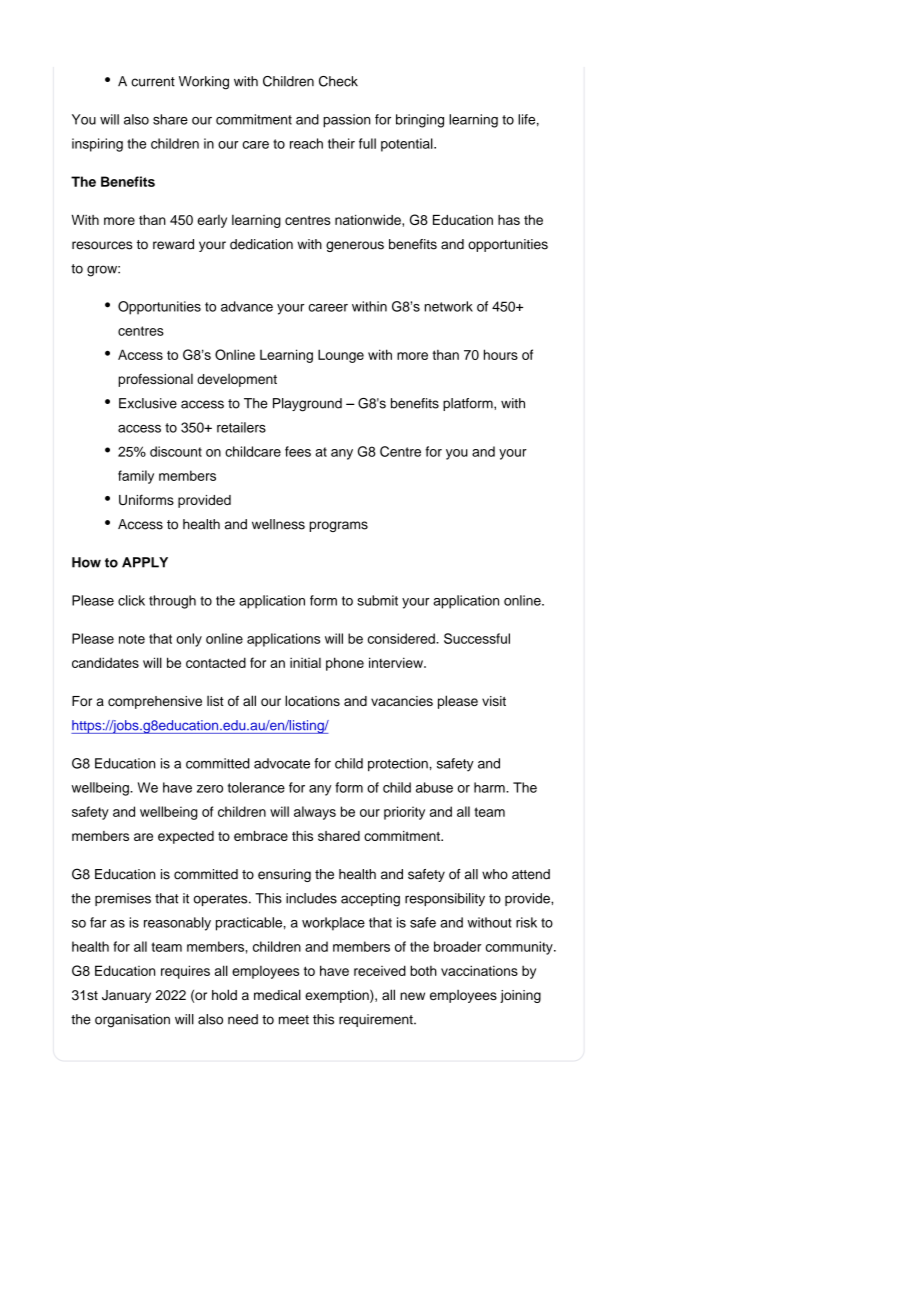 Image resolution: width=924 pixels, height=1308 pixels. What do you see at coordinates (155, 702) in the screenshot?
I see `comprehensive` at bounding box center [155, 702].
